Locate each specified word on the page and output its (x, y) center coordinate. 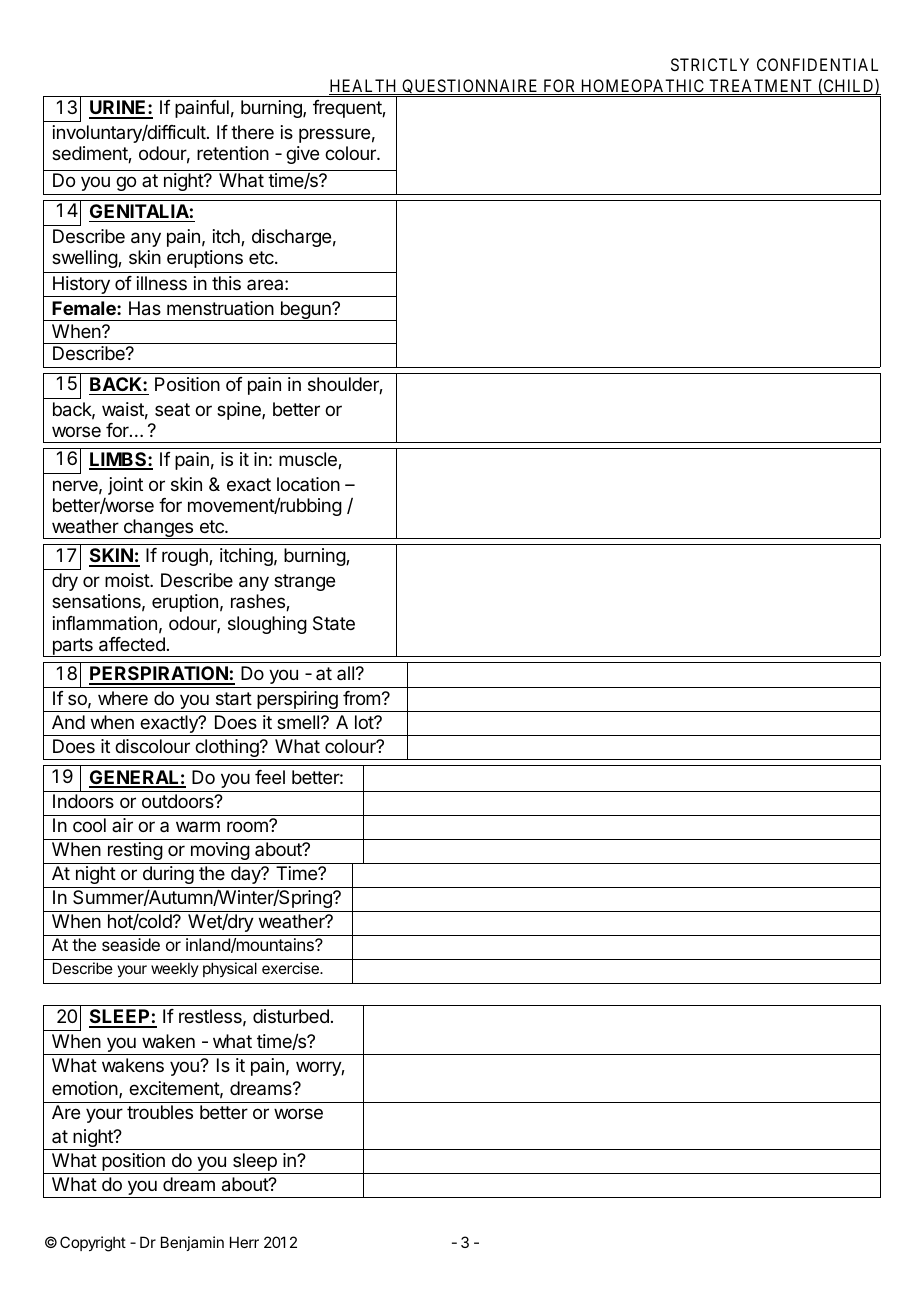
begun (305, 311)
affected (132, 644)
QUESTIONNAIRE (470, 88)
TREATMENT (761, 87)
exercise (291, 968)
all (345, 673)
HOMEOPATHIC (643, 87)
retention (233, 153)
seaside (131, 944)
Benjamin (192, 1243)
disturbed (291, 1016)
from (361, 698)
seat (172, 410)
